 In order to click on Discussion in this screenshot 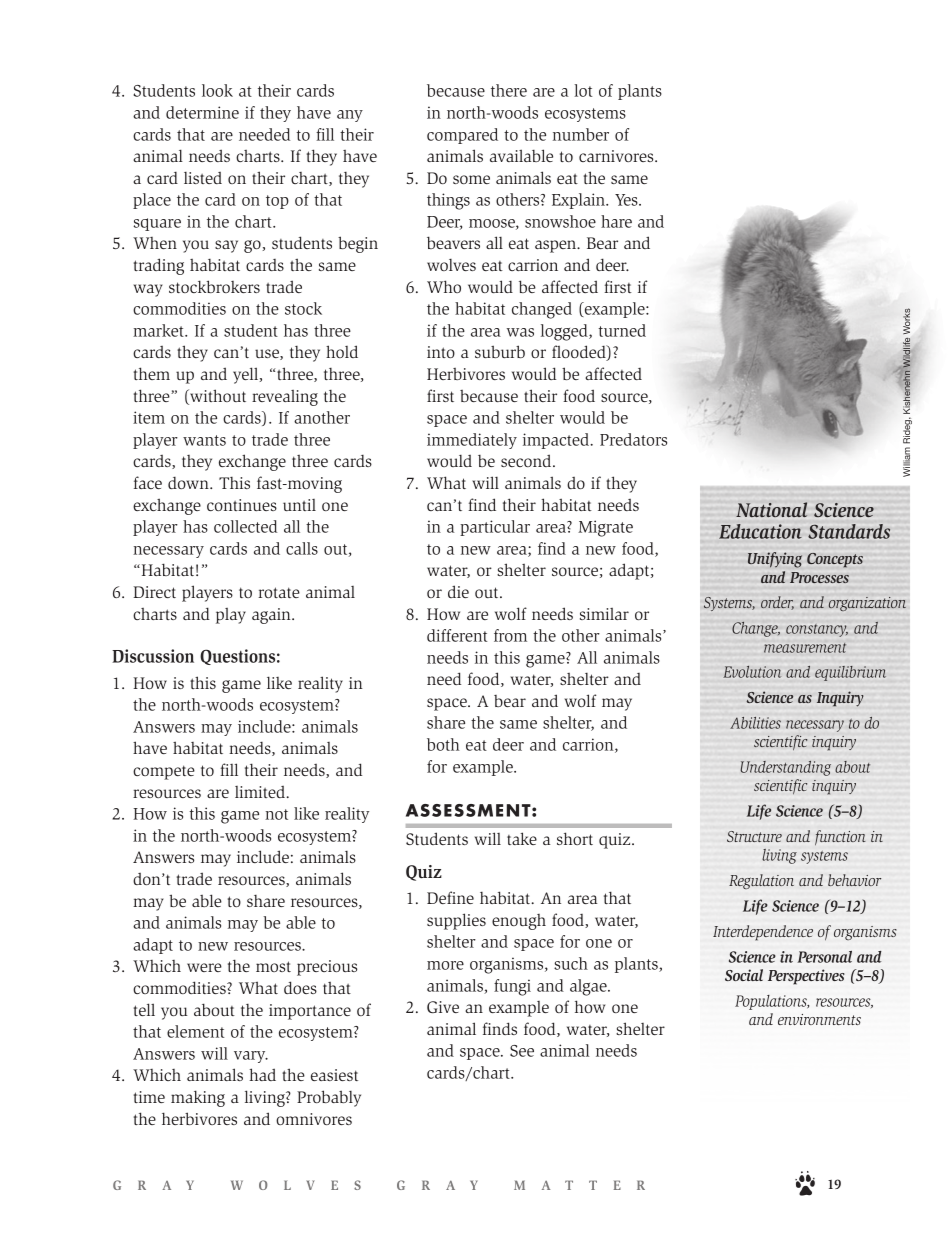, I will do `click(153, 656)`.
